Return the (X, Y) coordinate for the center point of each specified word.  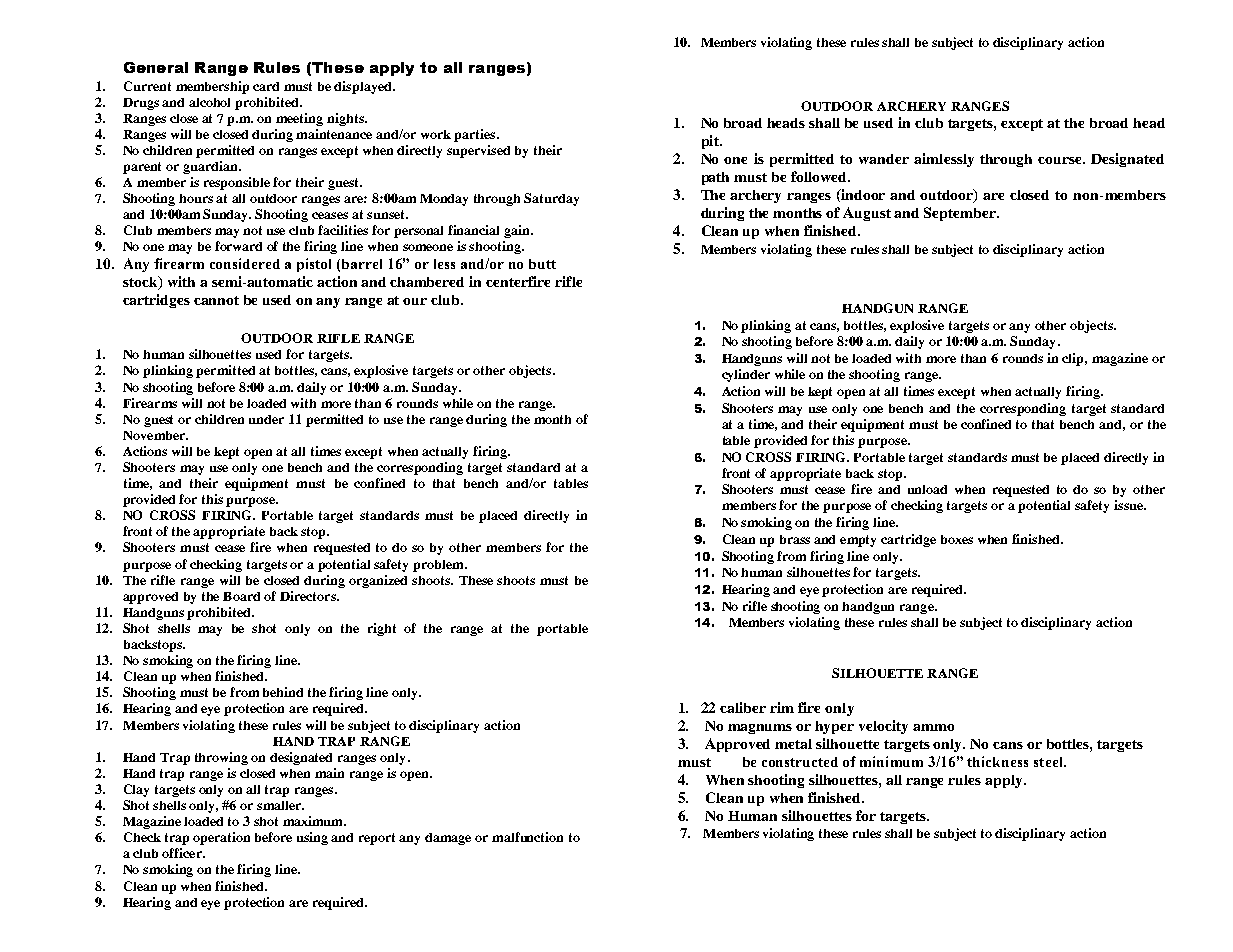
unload (927, 489)
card (266, 86)
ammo (933, 727)
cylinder (746, 375)
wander (884, 159)
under (266, 419)
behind (283, 692)
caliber (743, 707)
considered (245, 263)
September (961, 214)
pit (711, 142)
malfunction (527, 837)
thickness (997, 761)
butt (542, 264)
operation (221, 838)
